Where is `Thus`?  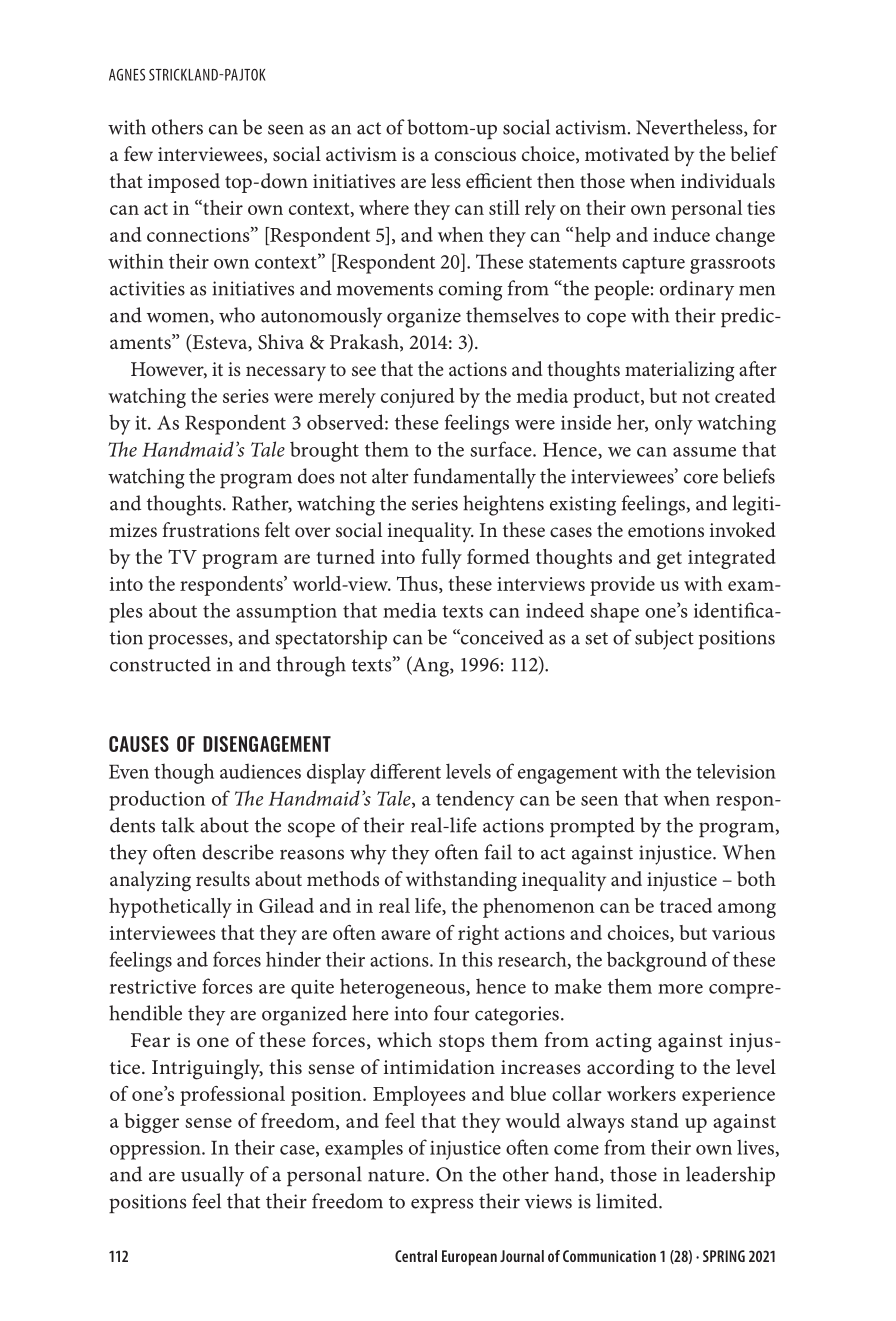
Thus is located at coordinates (418, 584).
